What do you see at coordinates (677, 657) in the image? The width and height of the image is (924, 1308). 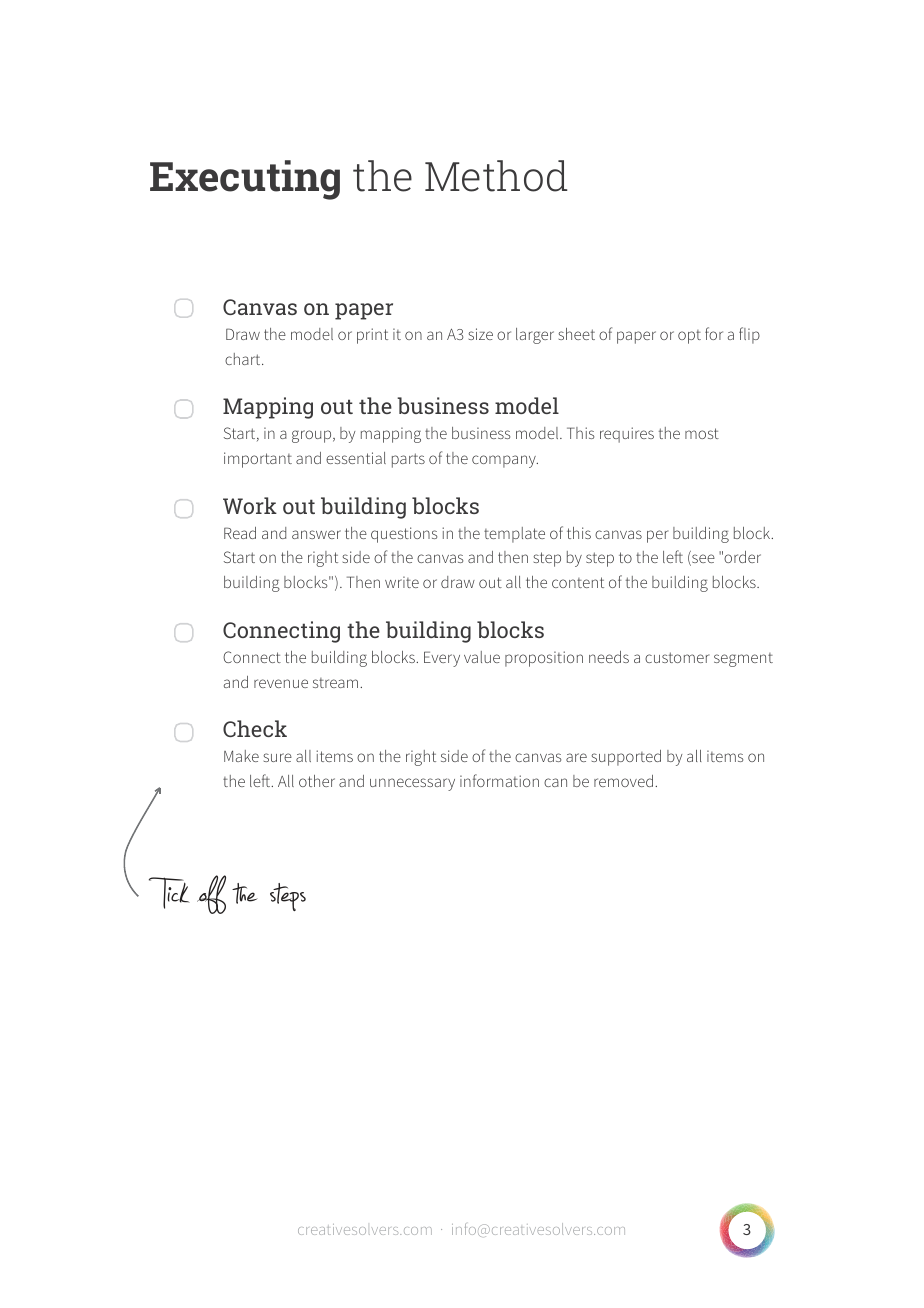 I see `customer` at bounding box center [677, 657].
